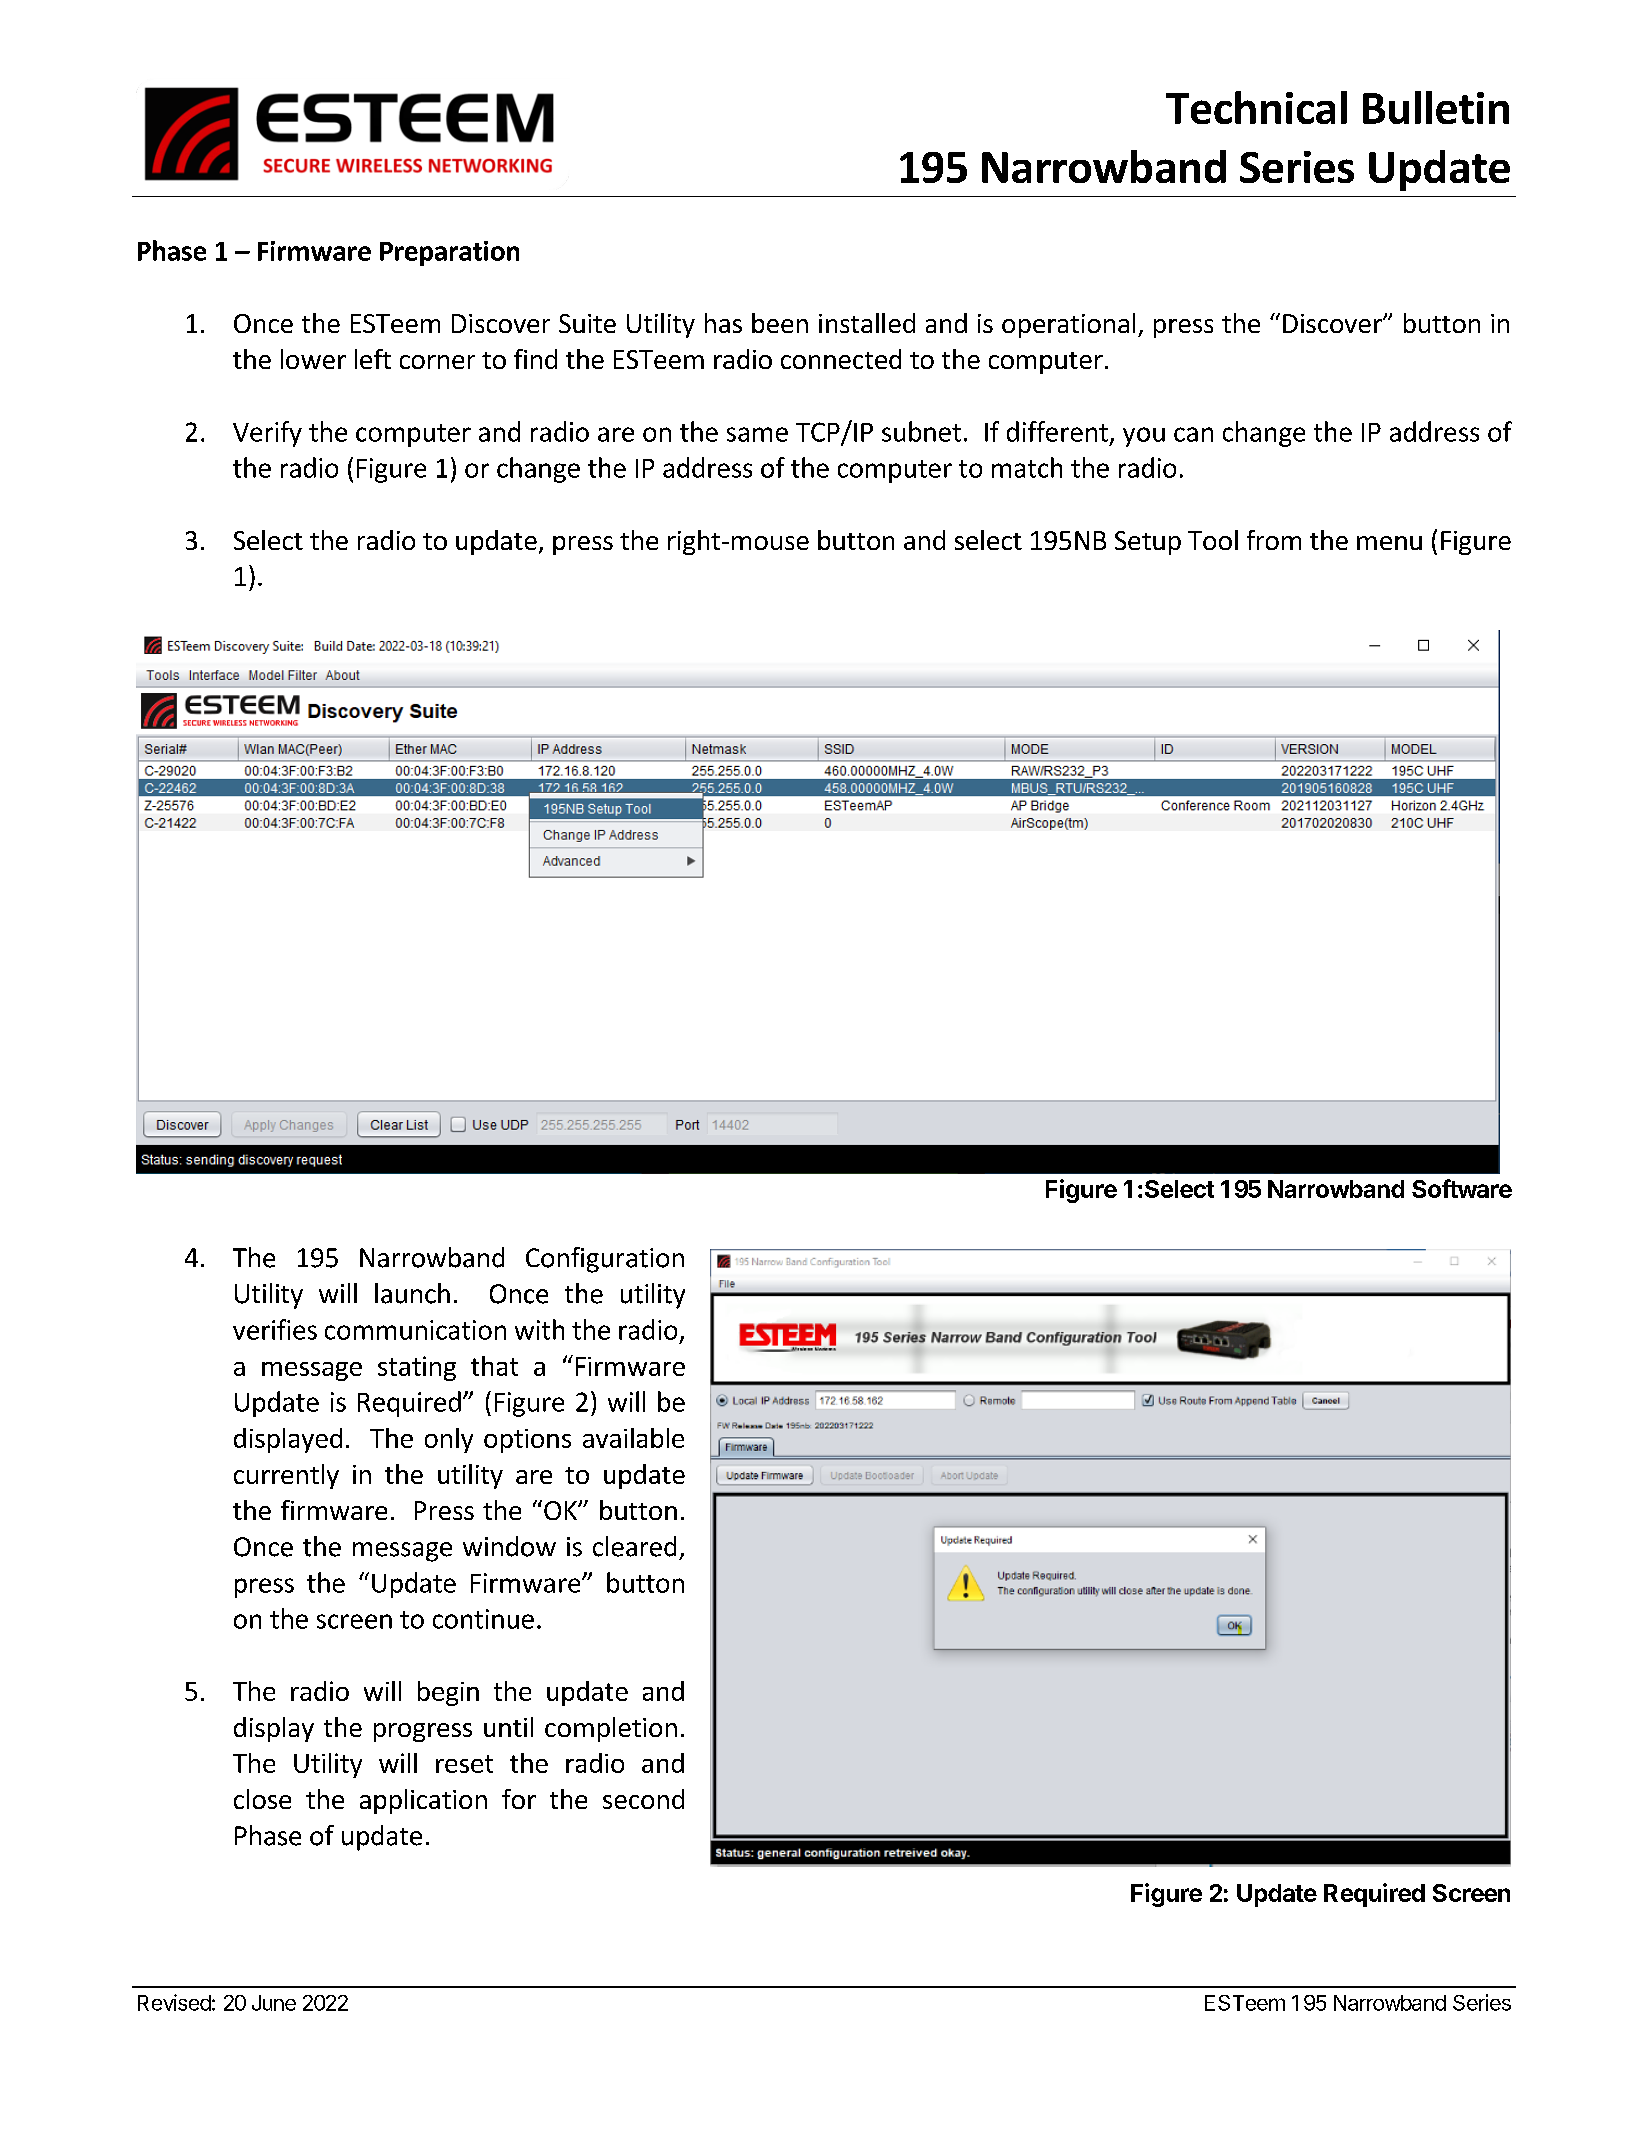 The height and width of the screenshot is (2131, 1647). Describe the element at coordinates (867, 323) in the screenshot. I see `installed` at that location.
